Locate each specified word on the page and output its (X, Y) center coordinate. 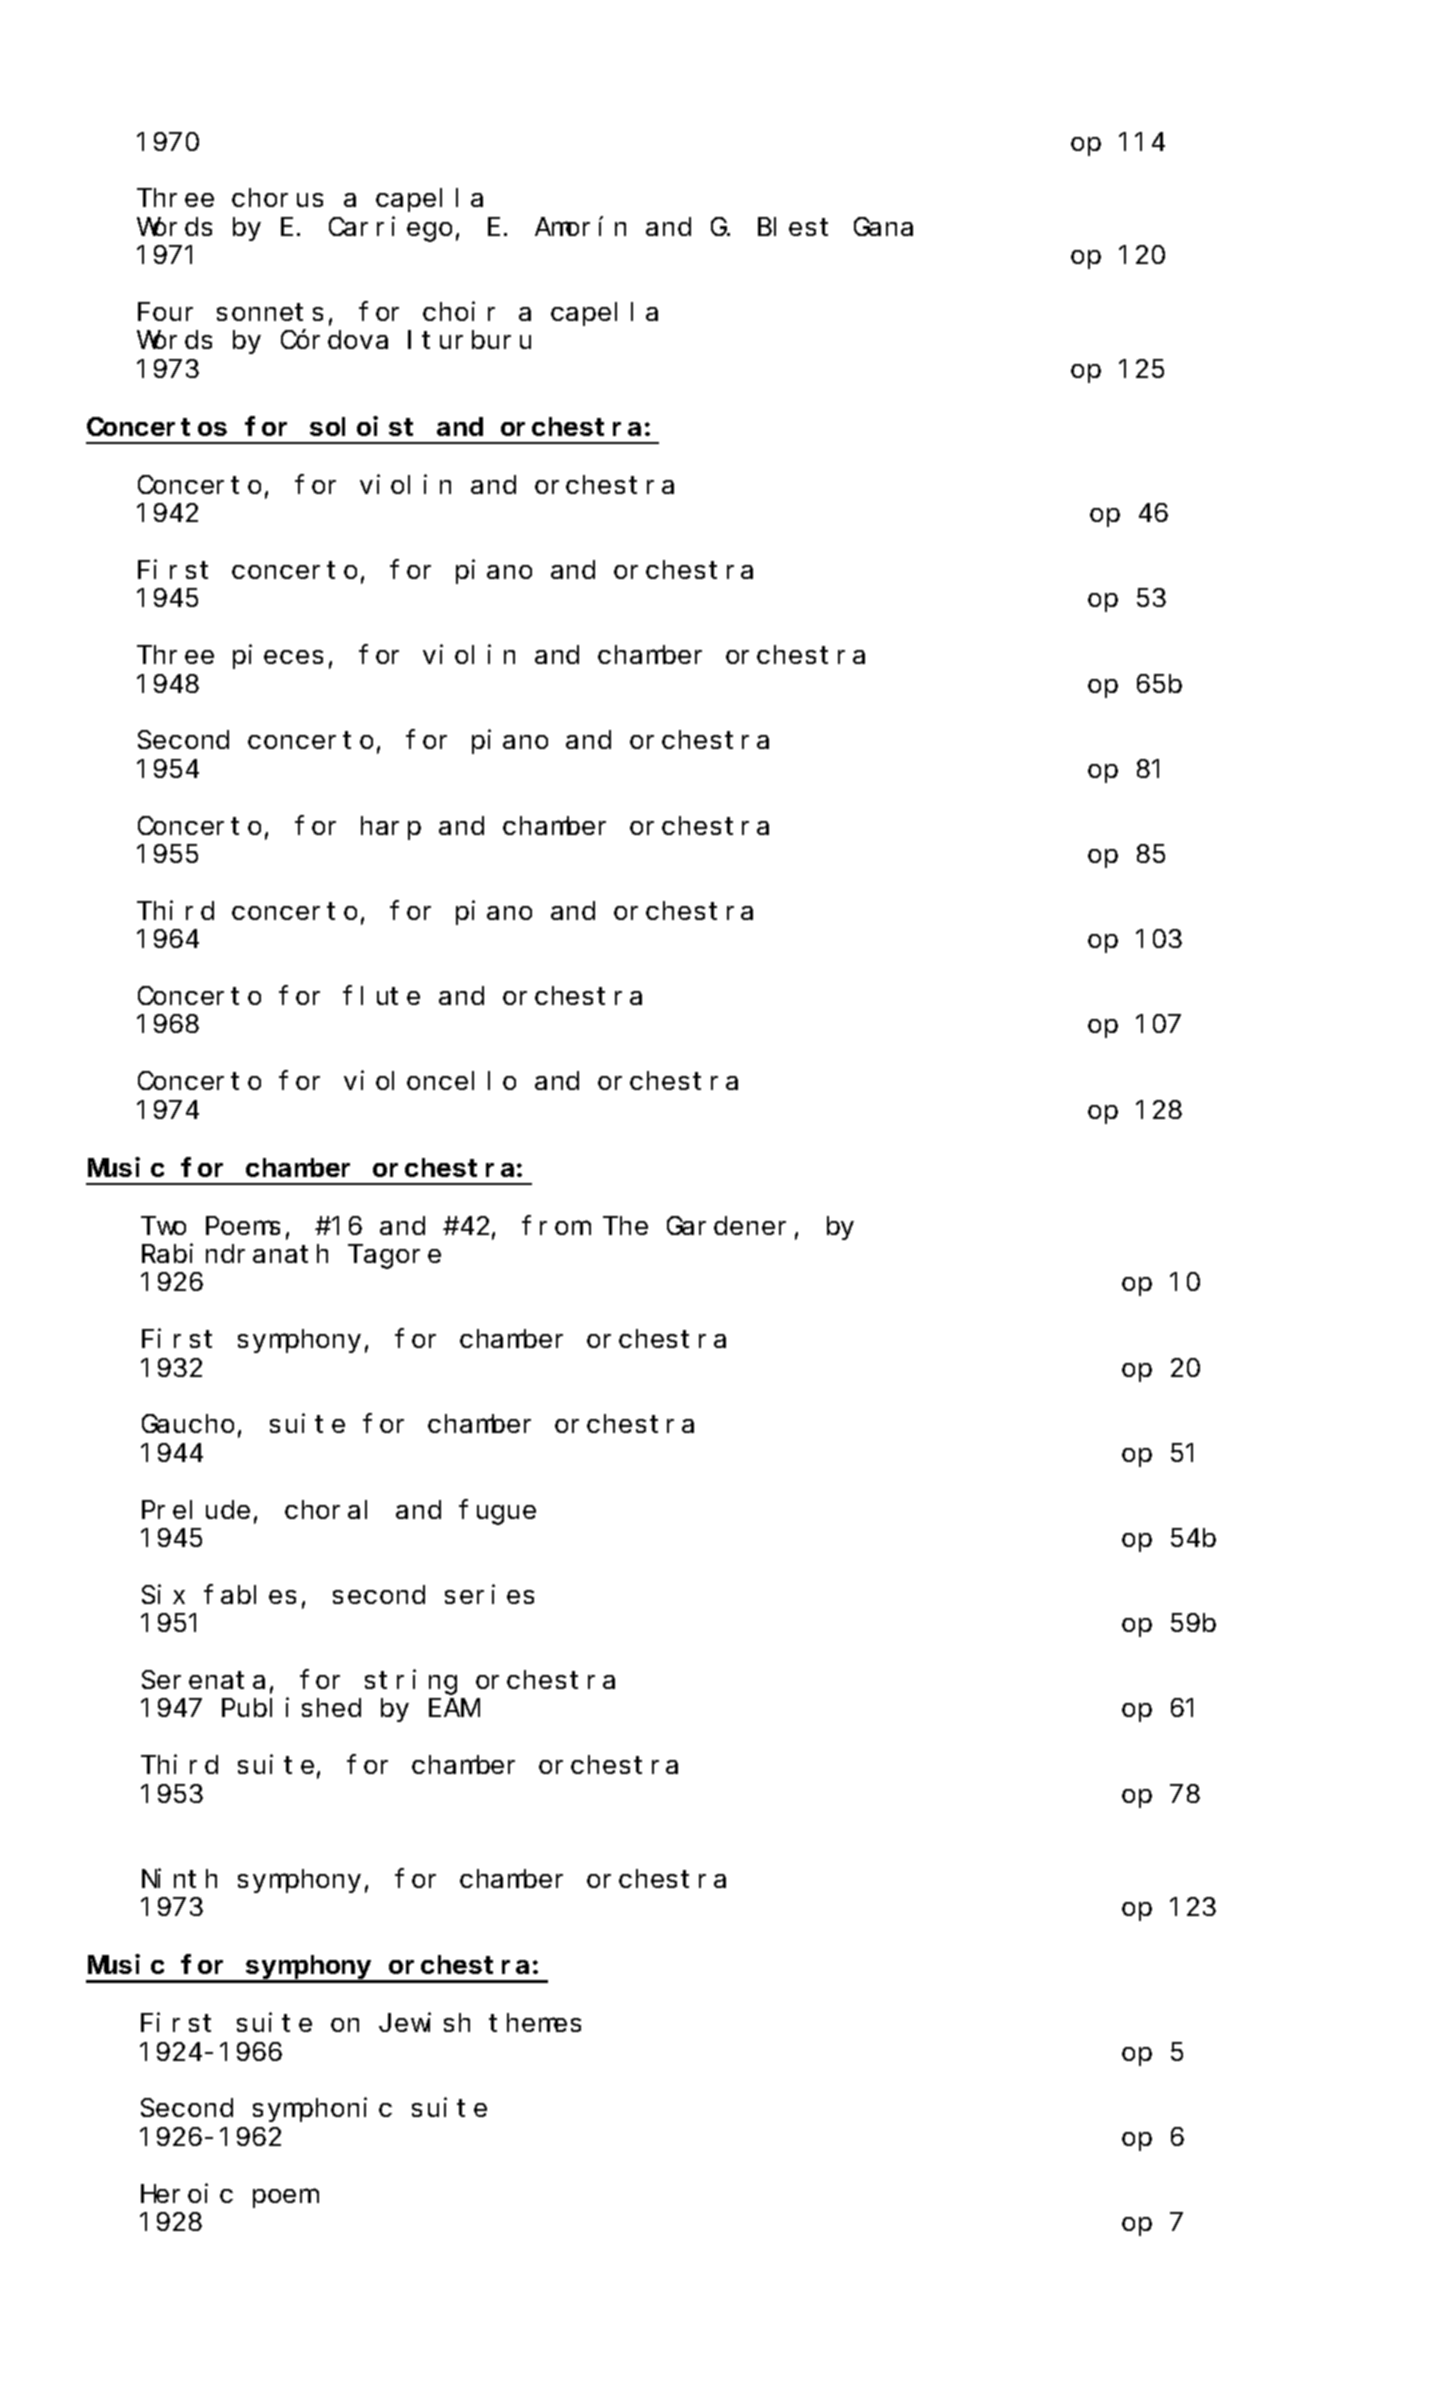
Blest (793, 226)
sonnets (270, 312)
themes (535, 2023)
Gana (883, 227)
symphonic (322, 2110)
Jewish (424, 2022)
